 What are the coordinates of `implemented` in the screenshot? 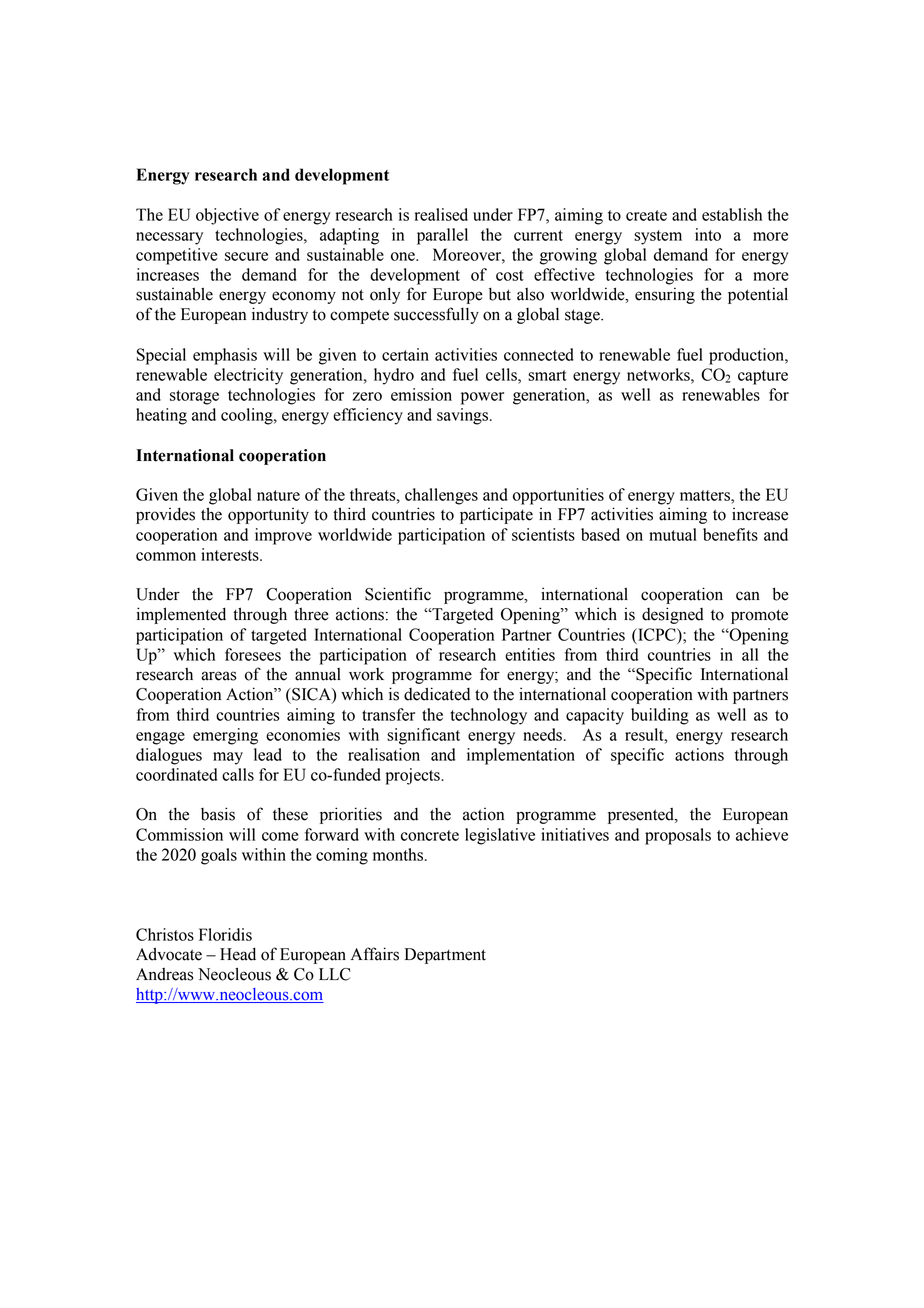 It's located at (181, 615).
